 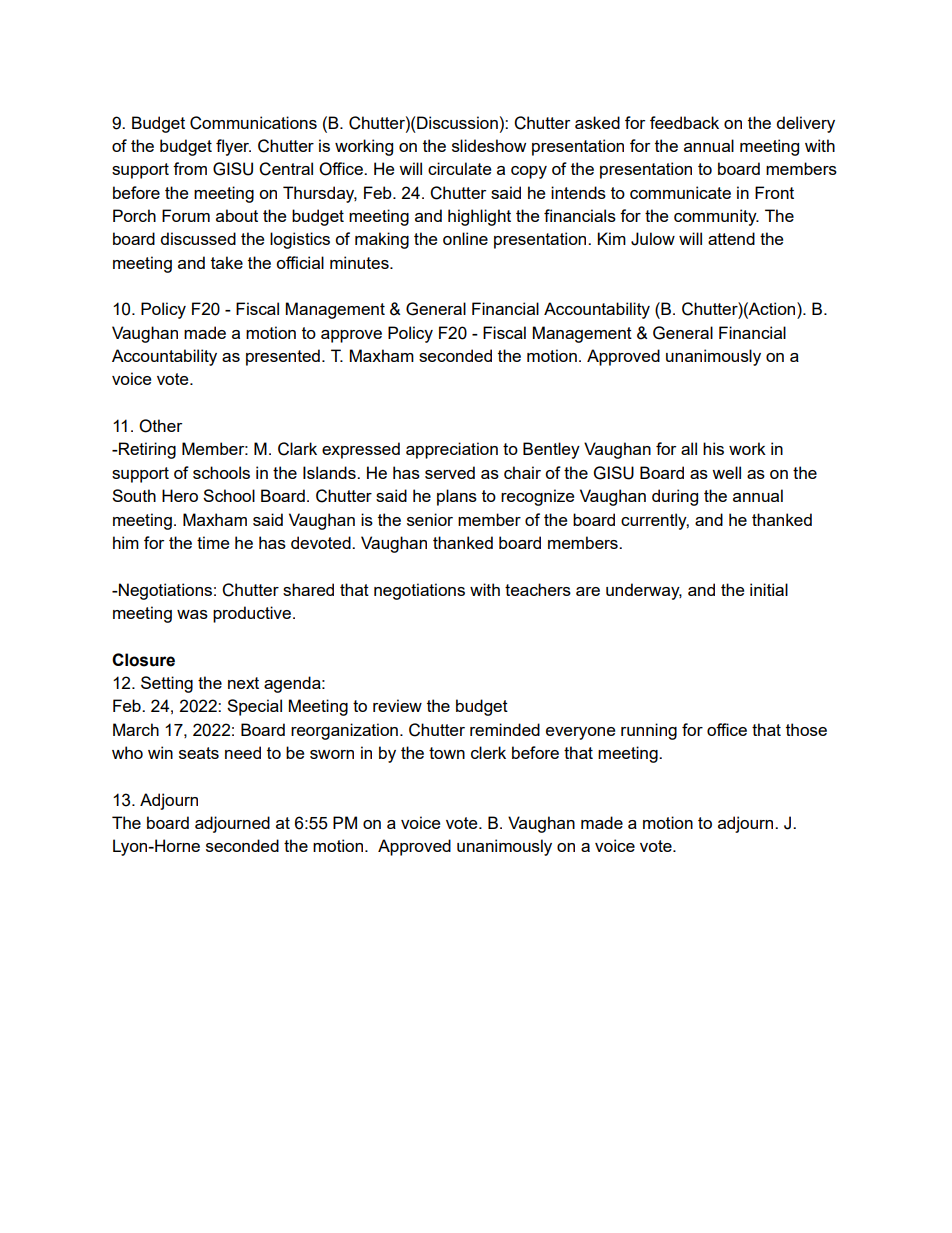 What do you see at coordinates (769, 589) in the page?
I see `initial` at bounding box center [769, 589].
